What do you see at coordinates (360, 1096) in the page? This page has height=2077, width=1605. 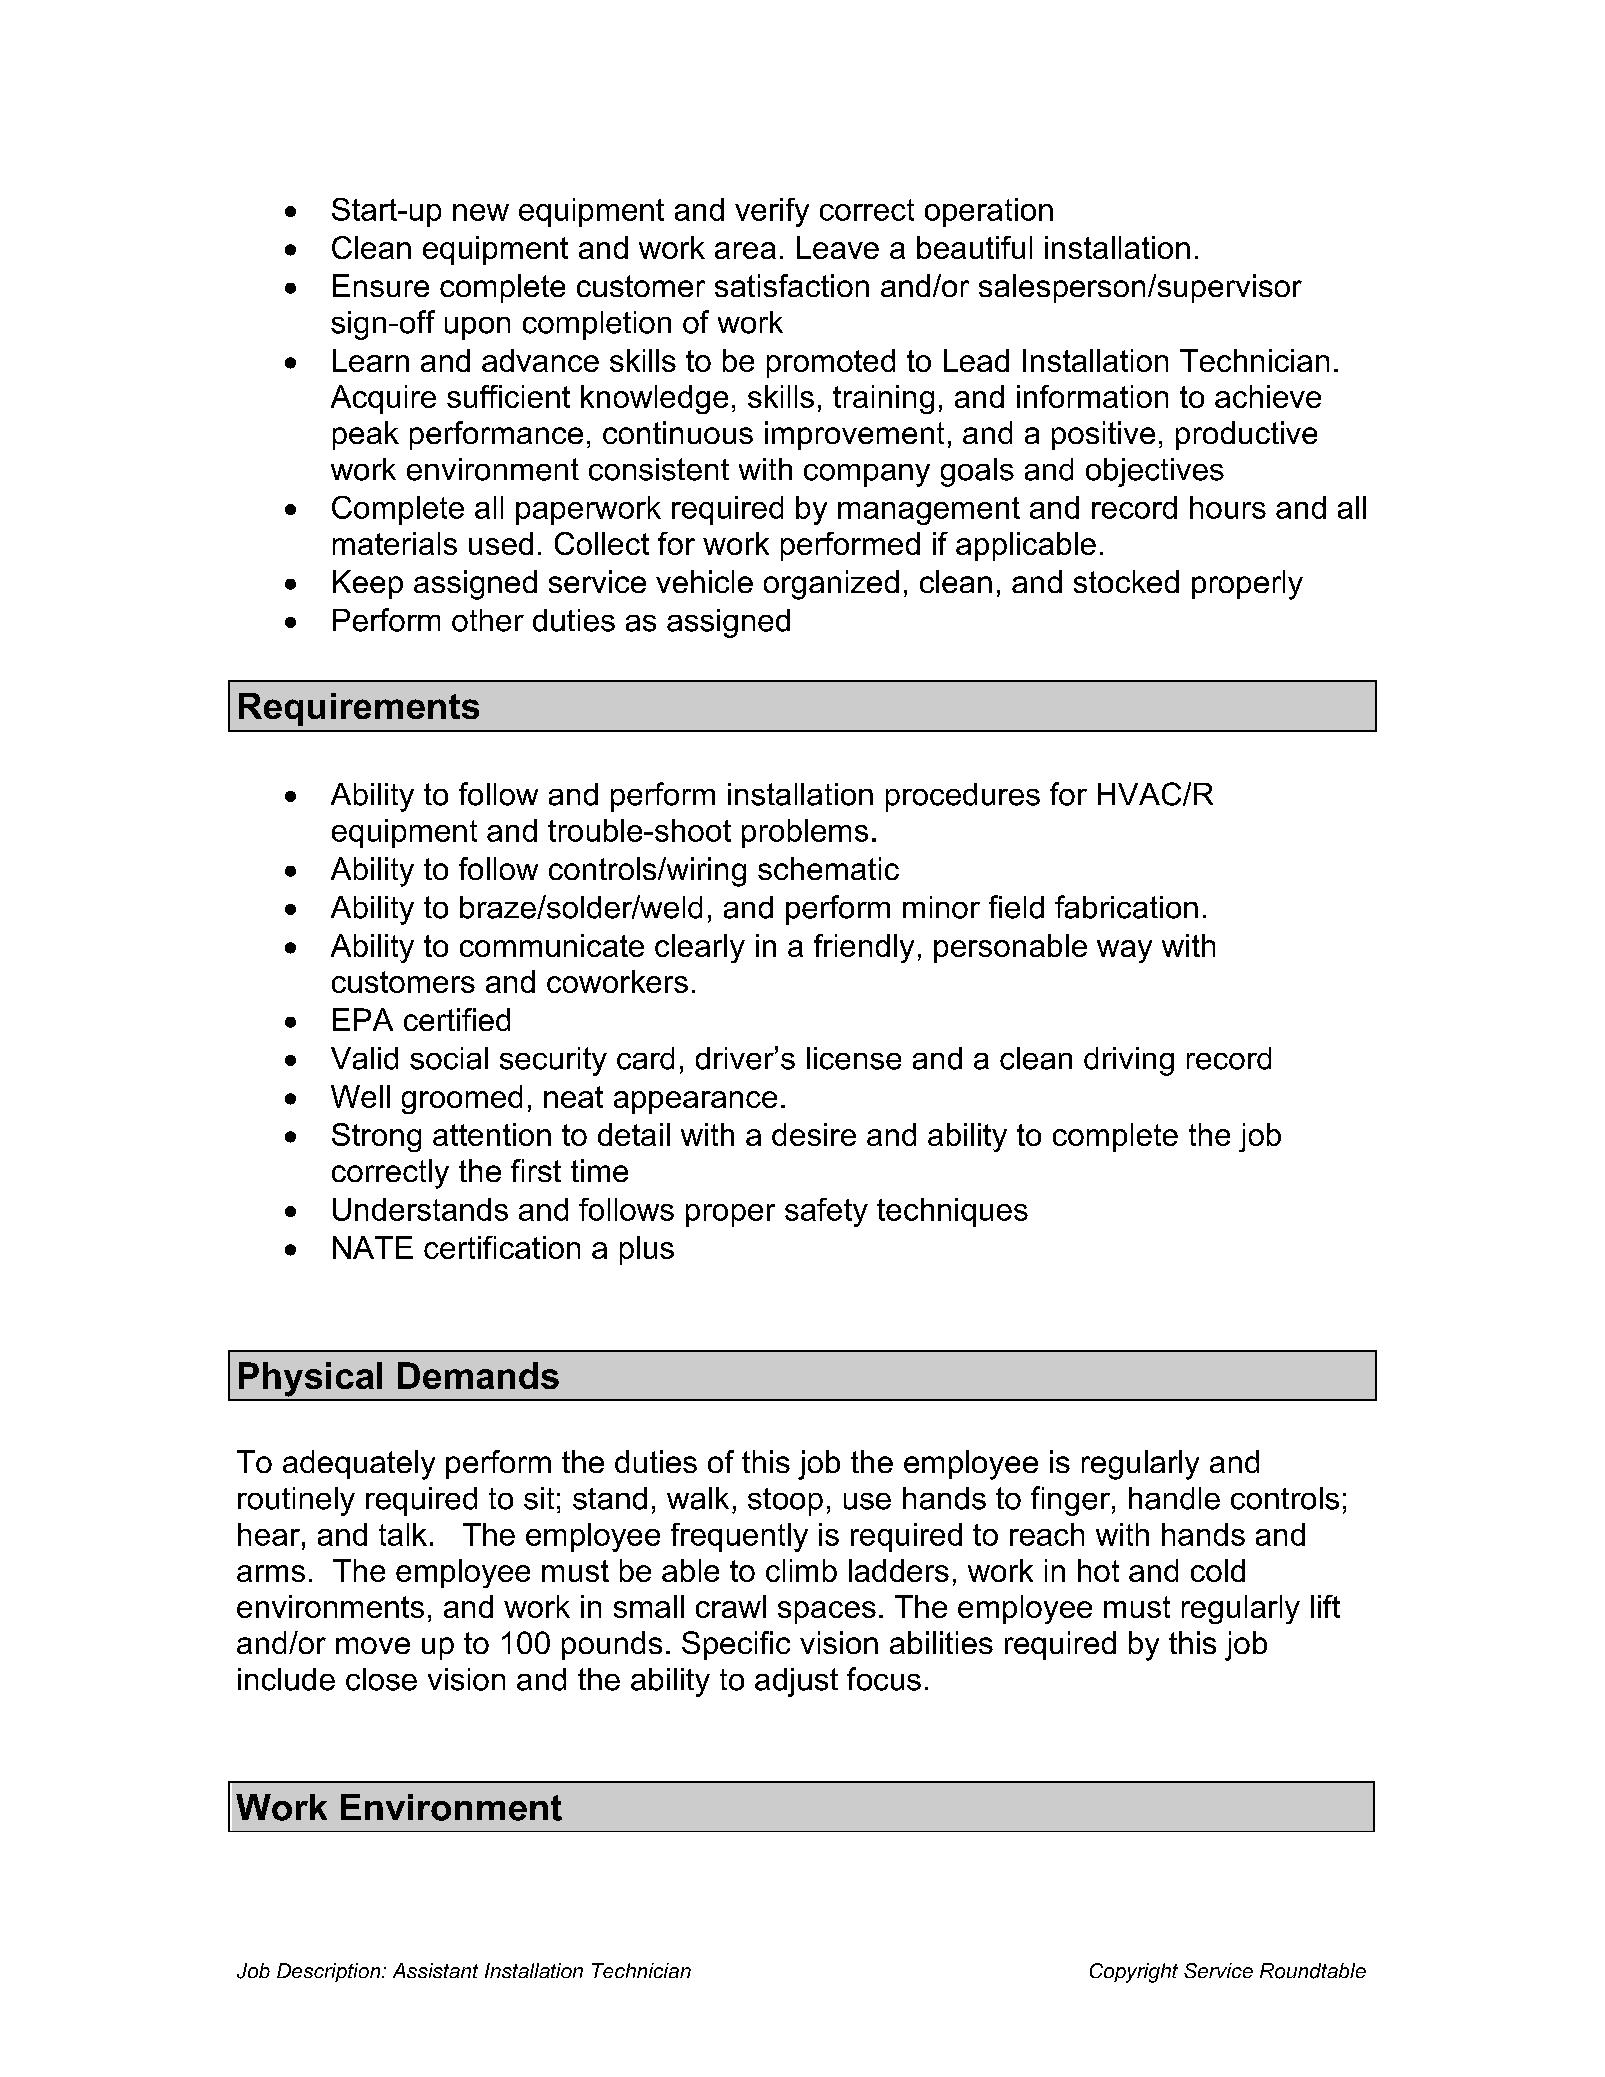 I see `Well` at bounding box center [360, 1096].
